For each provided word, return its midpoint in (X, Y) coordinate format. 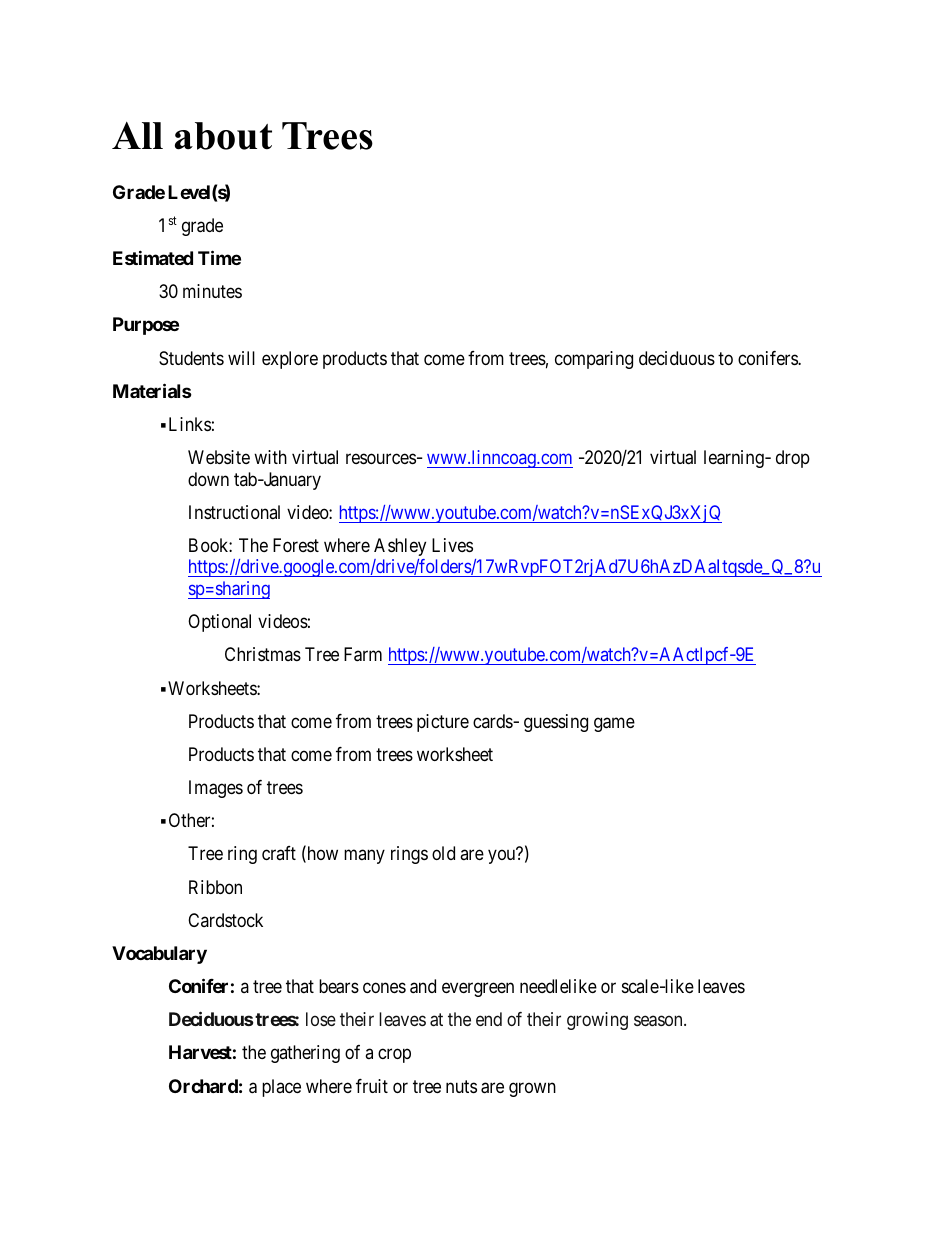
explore (290, 360)
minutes (212, 291)
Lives (452, 545)
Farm (363, 654)
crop (394, 1056)
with (270, 457)
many (364, 857)
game (614, 724)
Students (191, 358)
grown (532, 1089)
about (223, 136)
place (281, 1088)
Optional (219, 623)
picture (443, 723)
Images (216, 789)
